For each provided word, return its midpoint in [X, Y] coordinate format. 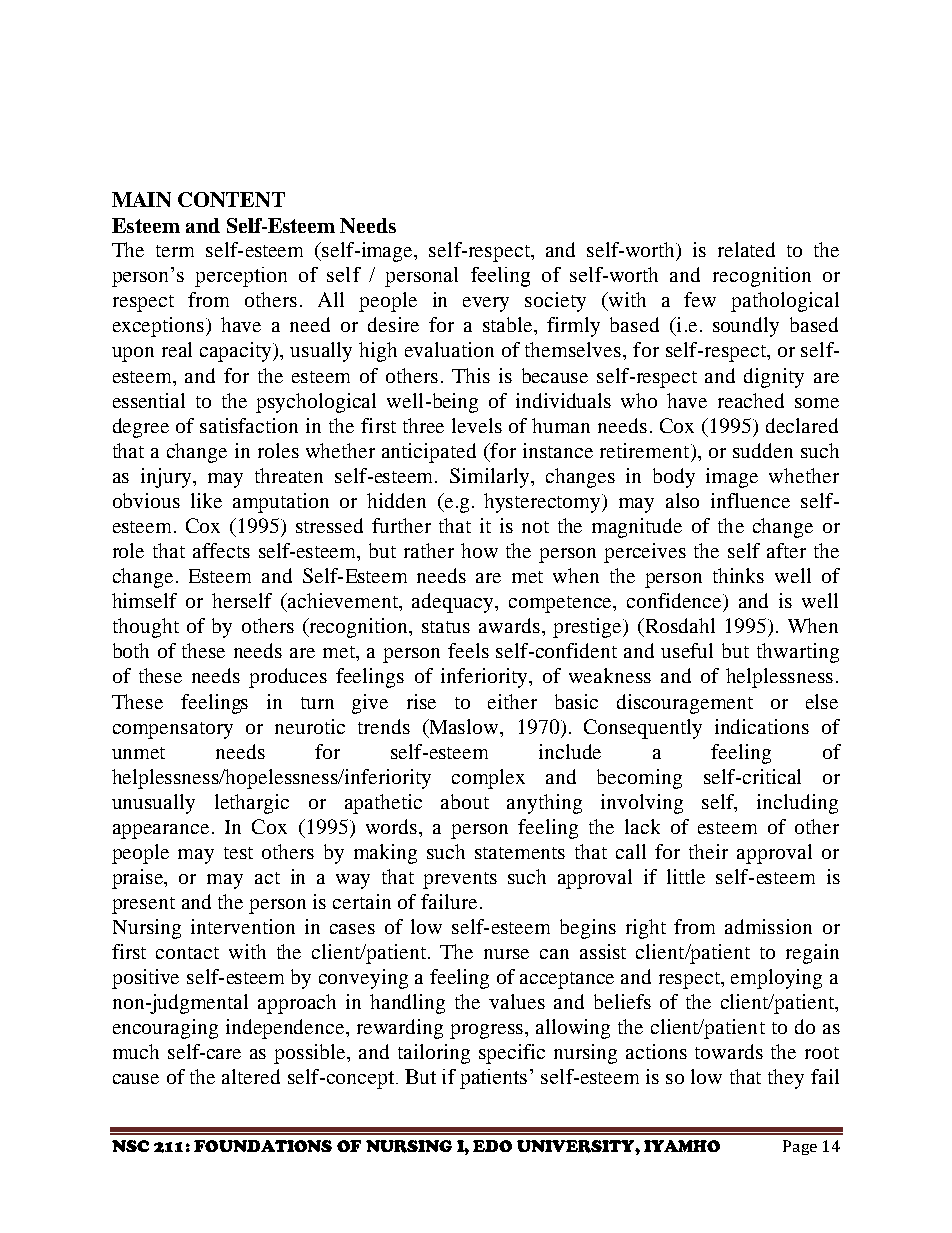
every [486, 304]
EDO [492, 1146]
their [708, 851]
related [746, 249]
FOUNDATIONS [263, 1146]
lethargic [252, 804]
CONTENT [231, 199]
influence [750, 500]
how [479, 550]
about [465, 801]
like [206, 500]
